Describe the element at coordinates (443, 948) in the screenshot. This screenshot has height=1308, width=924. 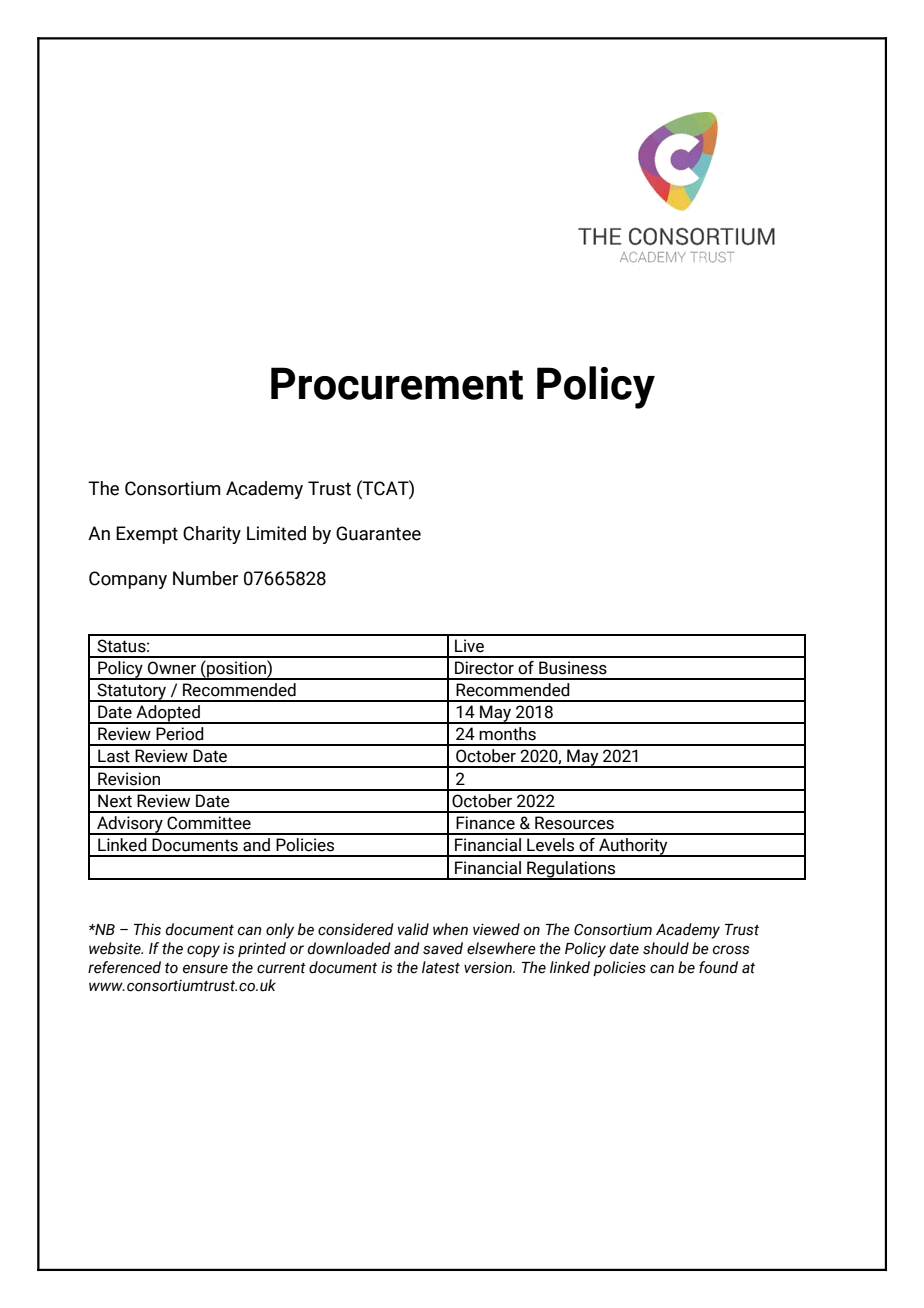
I see `saved` at that location.
